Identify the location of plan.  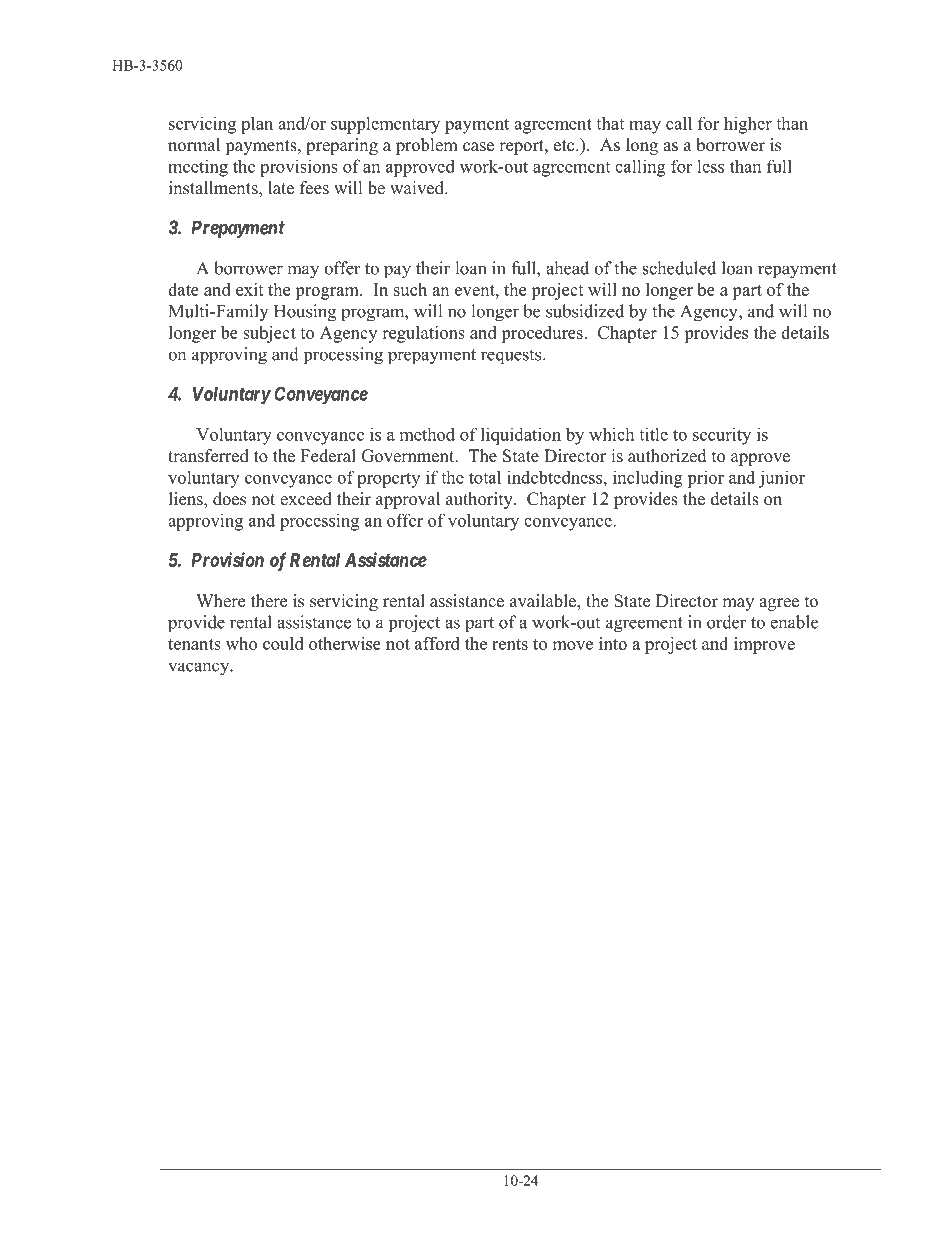
(257, 125).
